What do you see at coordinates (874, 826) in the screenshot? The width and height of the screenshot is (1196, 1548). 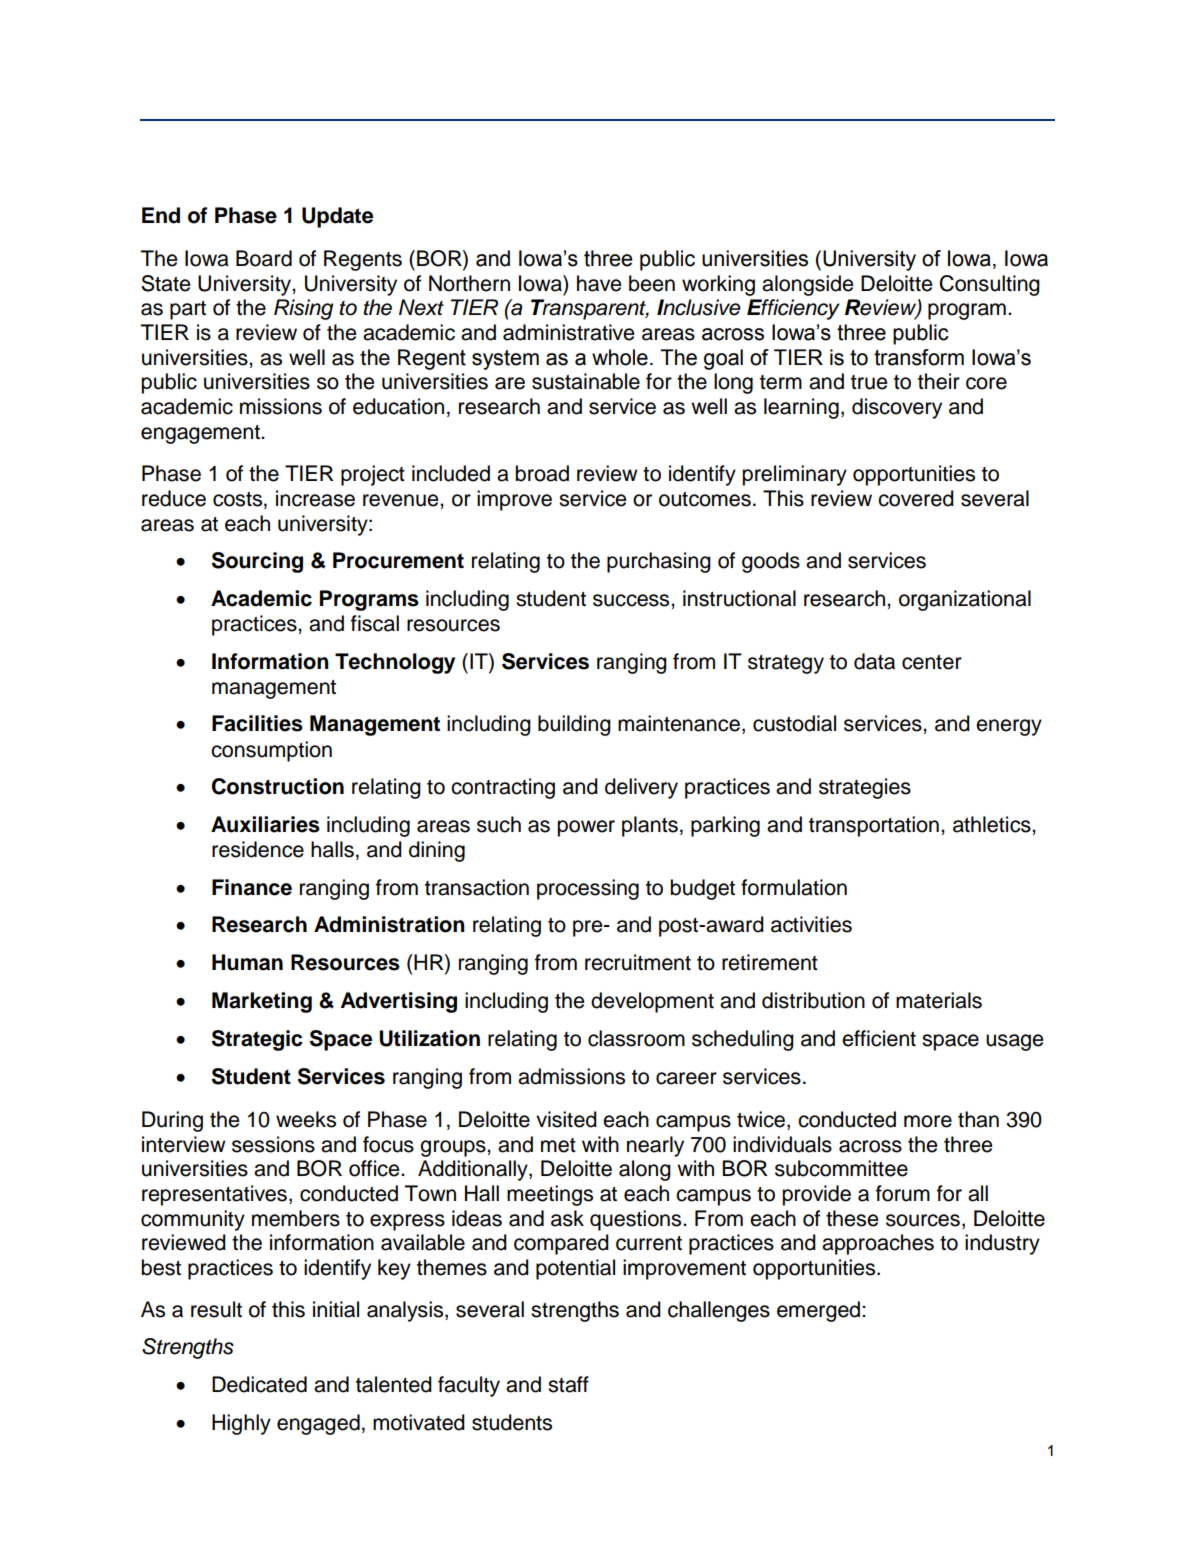 I see `transportation` at bounding box center [874, 826].
